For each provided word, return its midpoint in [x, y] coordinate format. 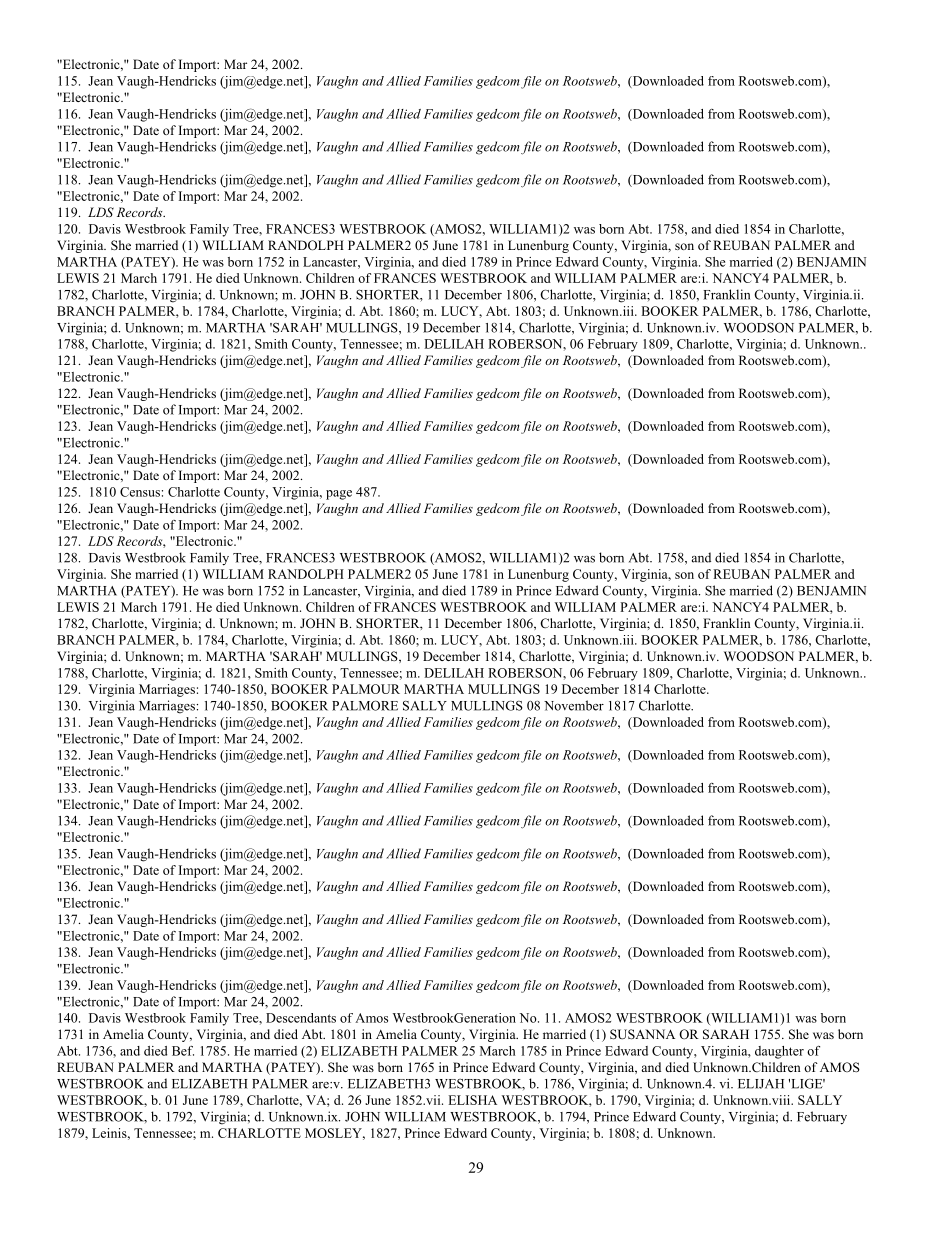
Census [140, 492]
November [574, 705]
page [339, 495]
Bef [183, 1051]
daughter [779, 1052]
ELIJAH [761, 1084]
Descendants [301, 1018]
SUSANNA [642, 1034]
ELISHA [472, 1100]
